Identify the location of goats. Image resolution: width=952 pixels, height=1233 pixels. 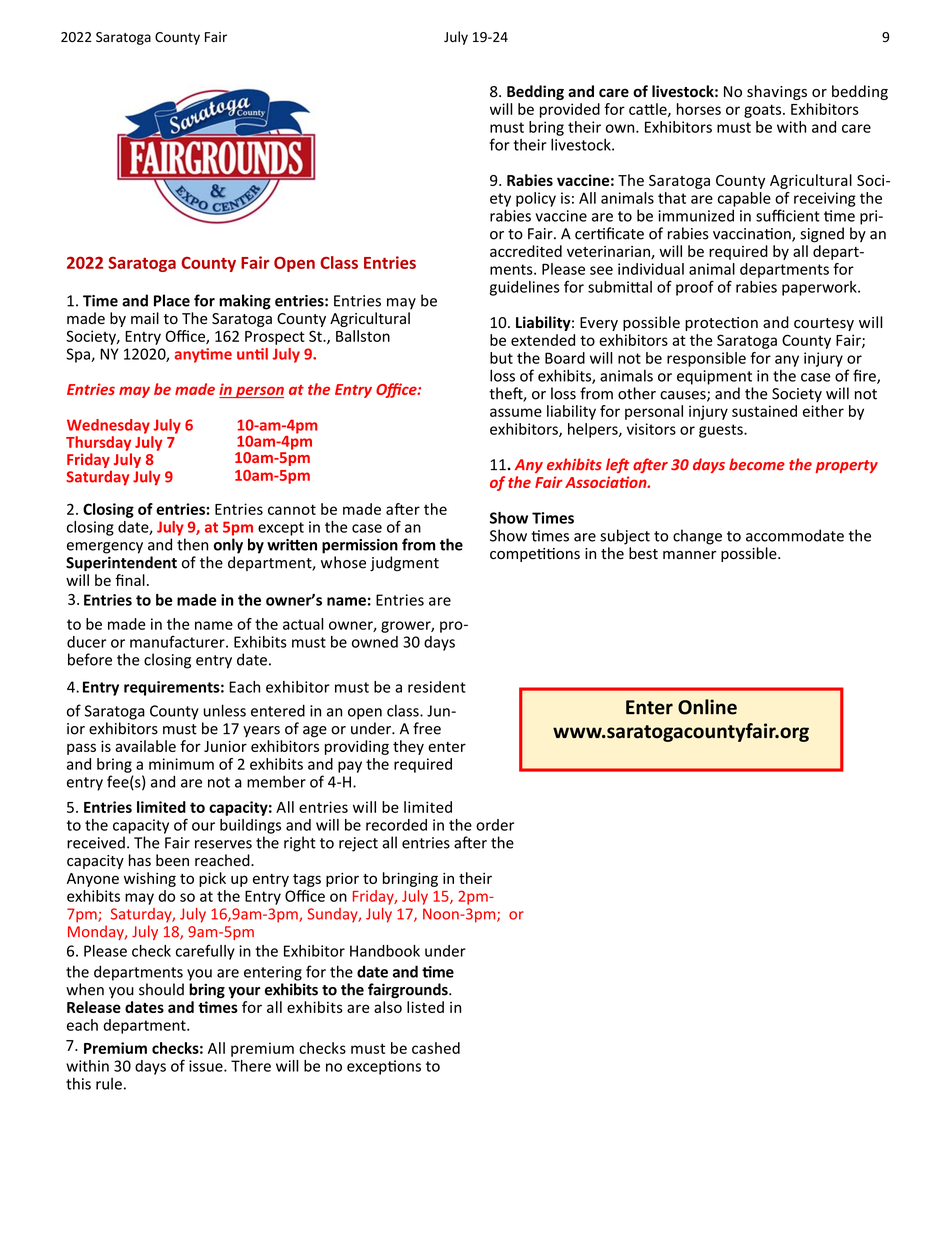
(764, 111).
